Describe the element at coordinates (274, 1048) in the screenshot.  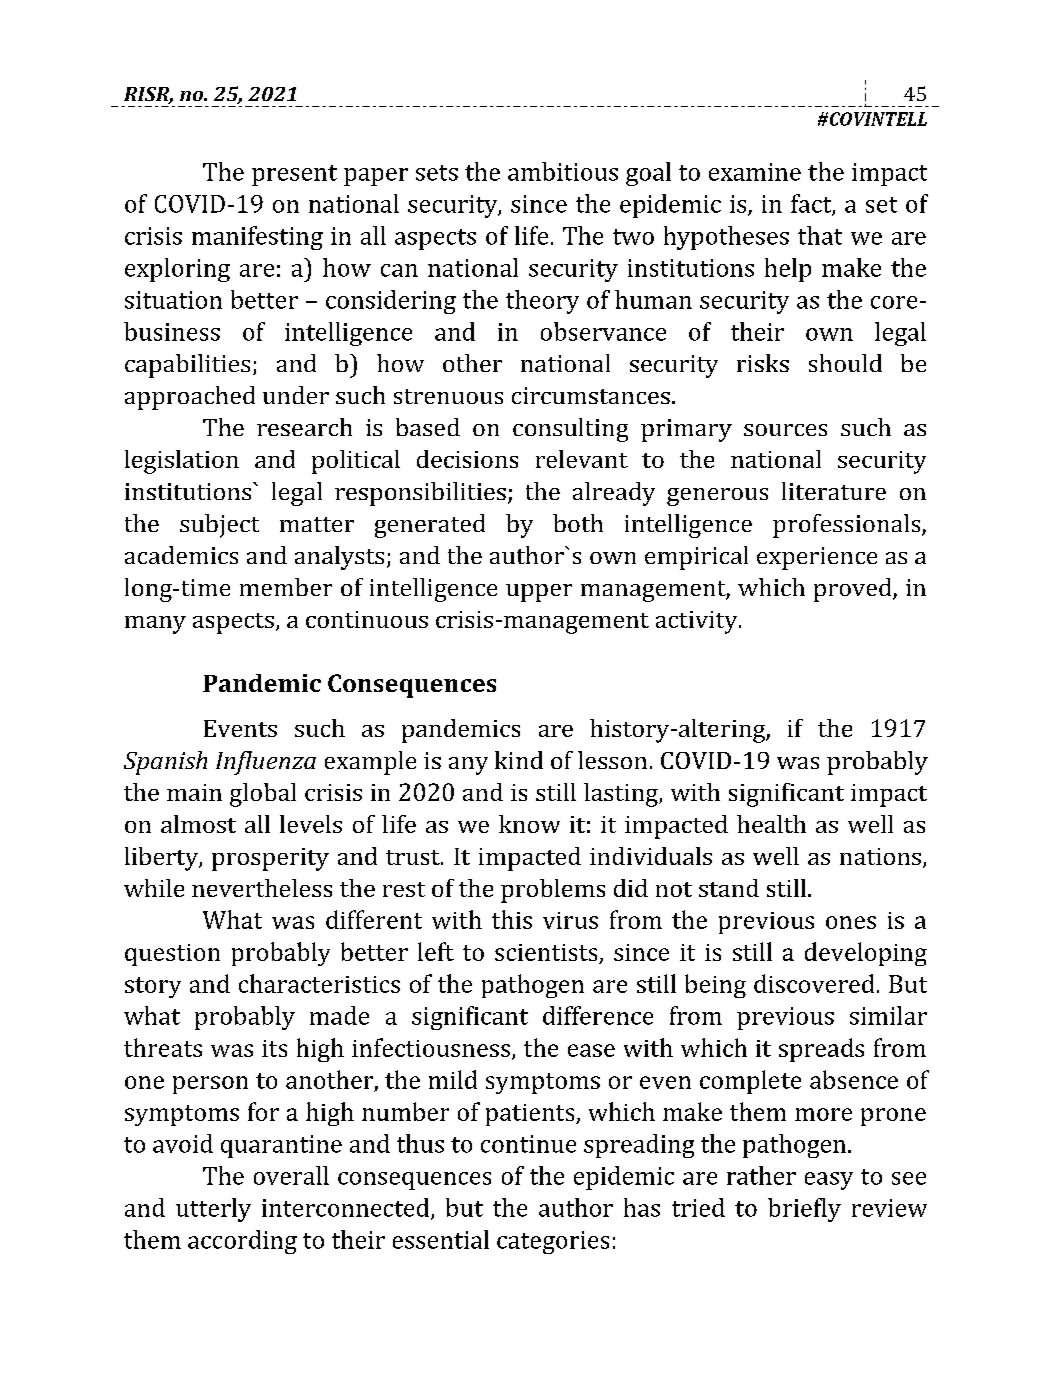
I see `its` at that location.
